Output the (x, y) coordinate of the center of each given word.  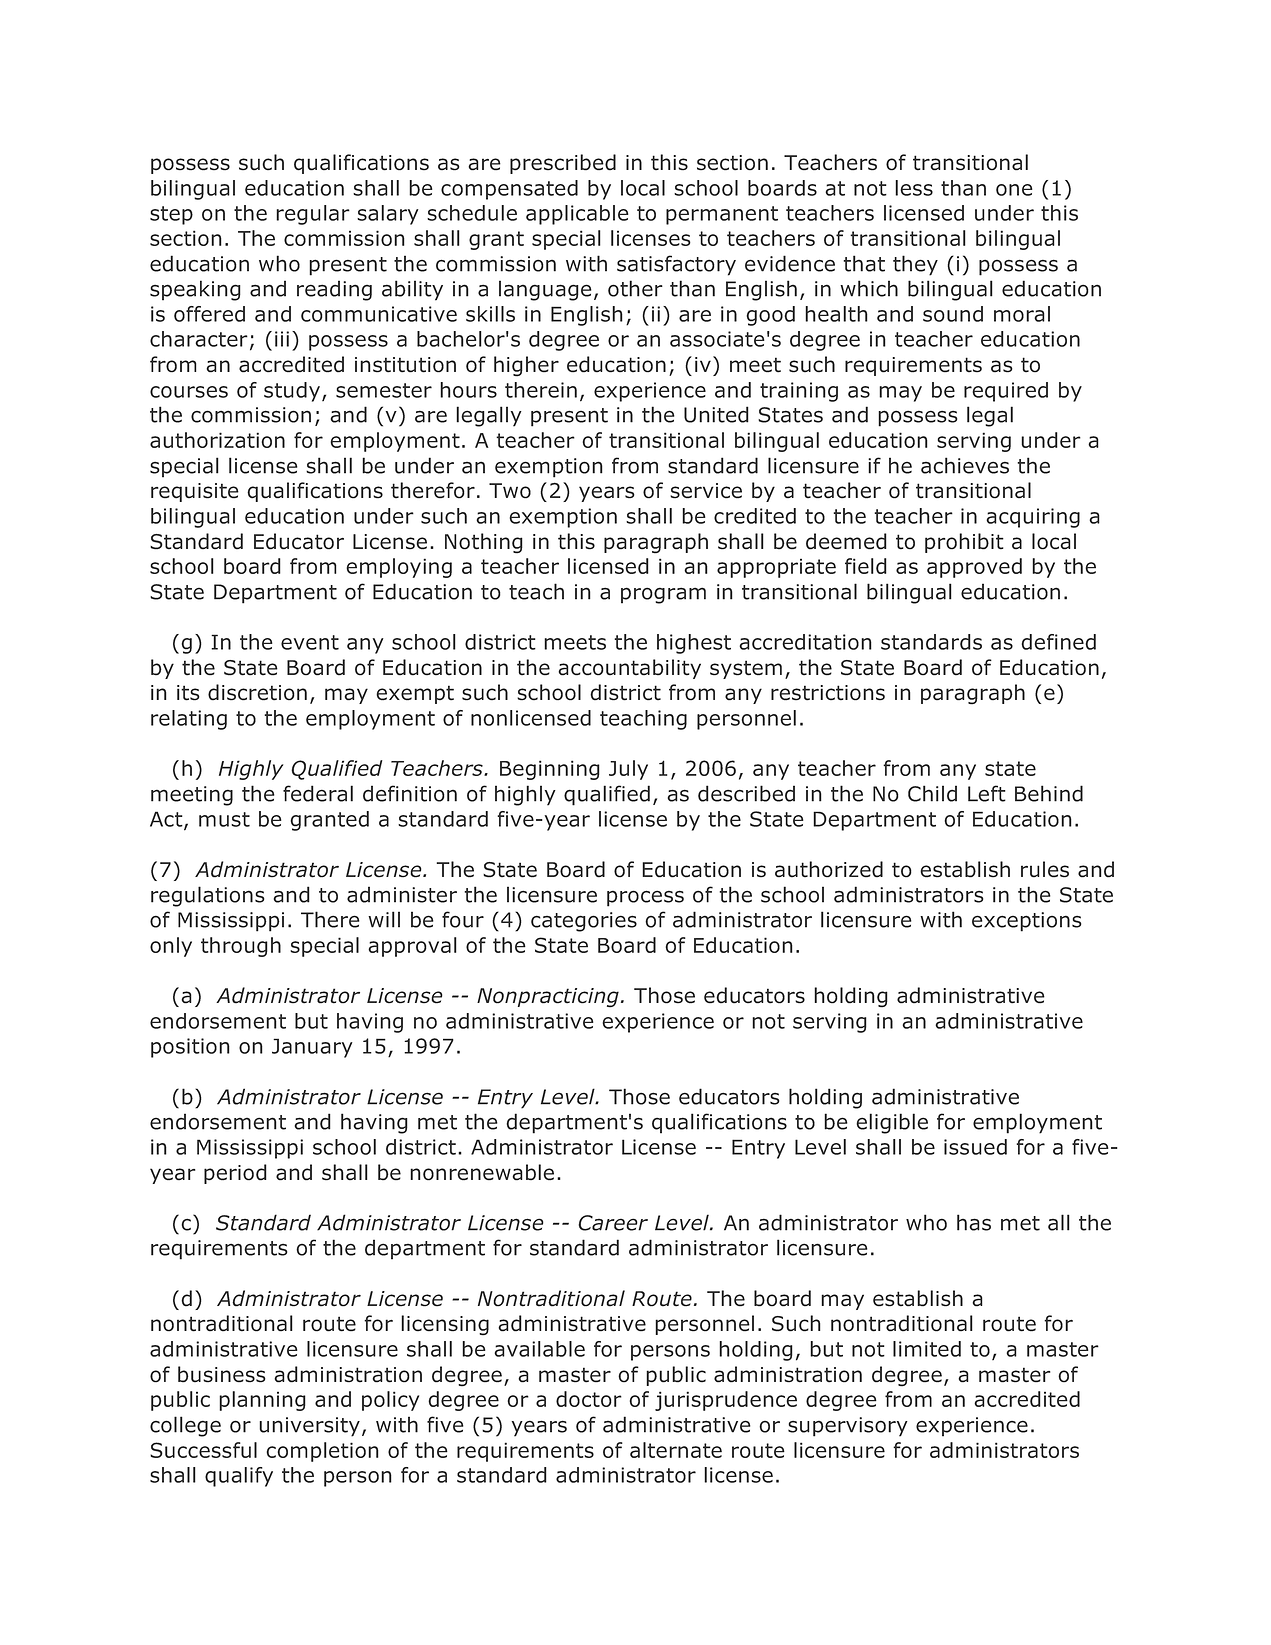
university (309, 1427)
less (914, 188)
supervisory (848, 1427)
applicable (577, 215)
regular (313, 215)
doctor (589, 1399)
